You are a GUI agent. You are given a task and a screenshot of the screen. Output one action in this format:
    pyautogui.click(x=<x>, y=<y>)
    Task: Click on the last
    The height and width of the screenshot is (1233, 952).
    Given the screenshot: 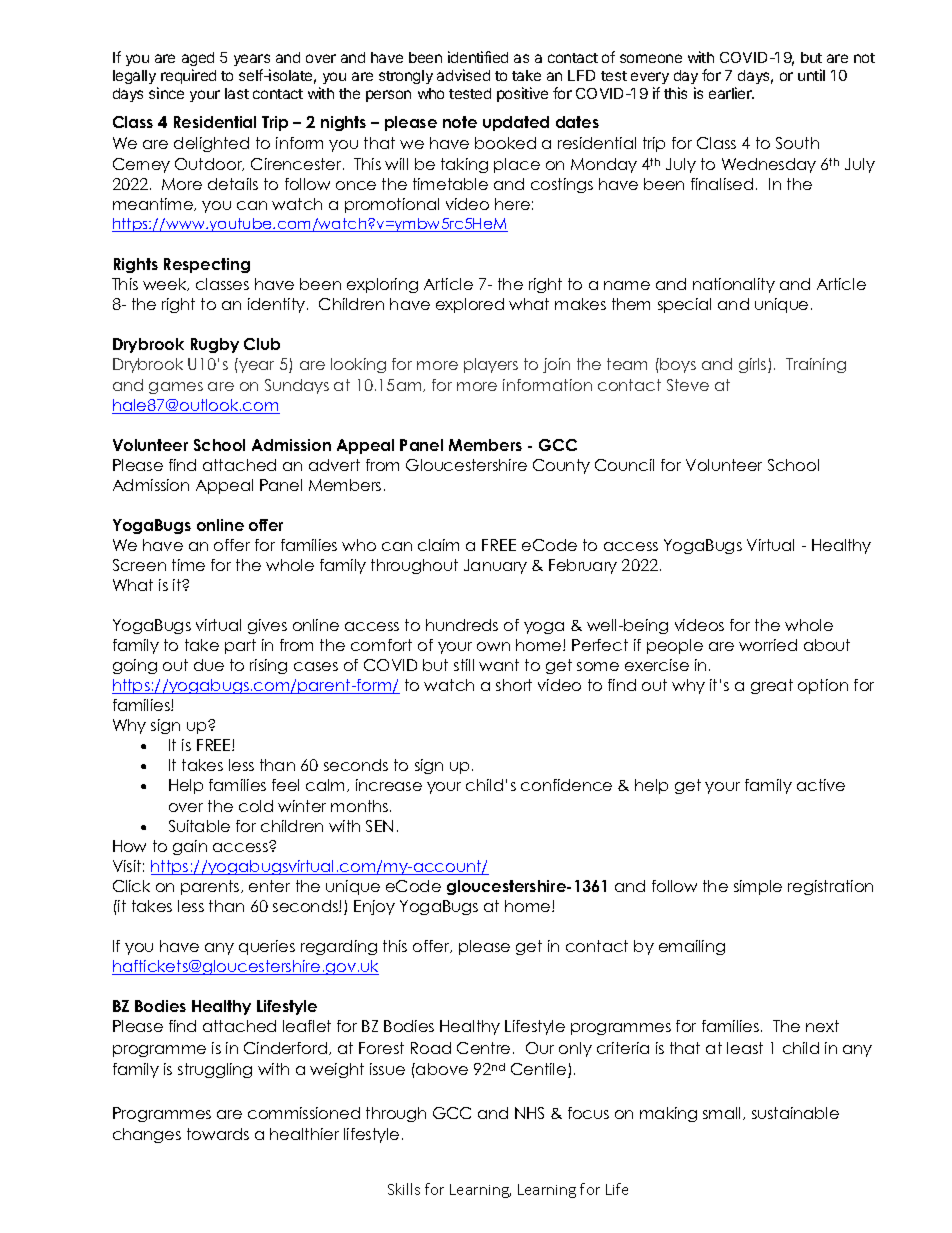 What is the action you would take?
    pyautogui.click(x=237, y=93)
